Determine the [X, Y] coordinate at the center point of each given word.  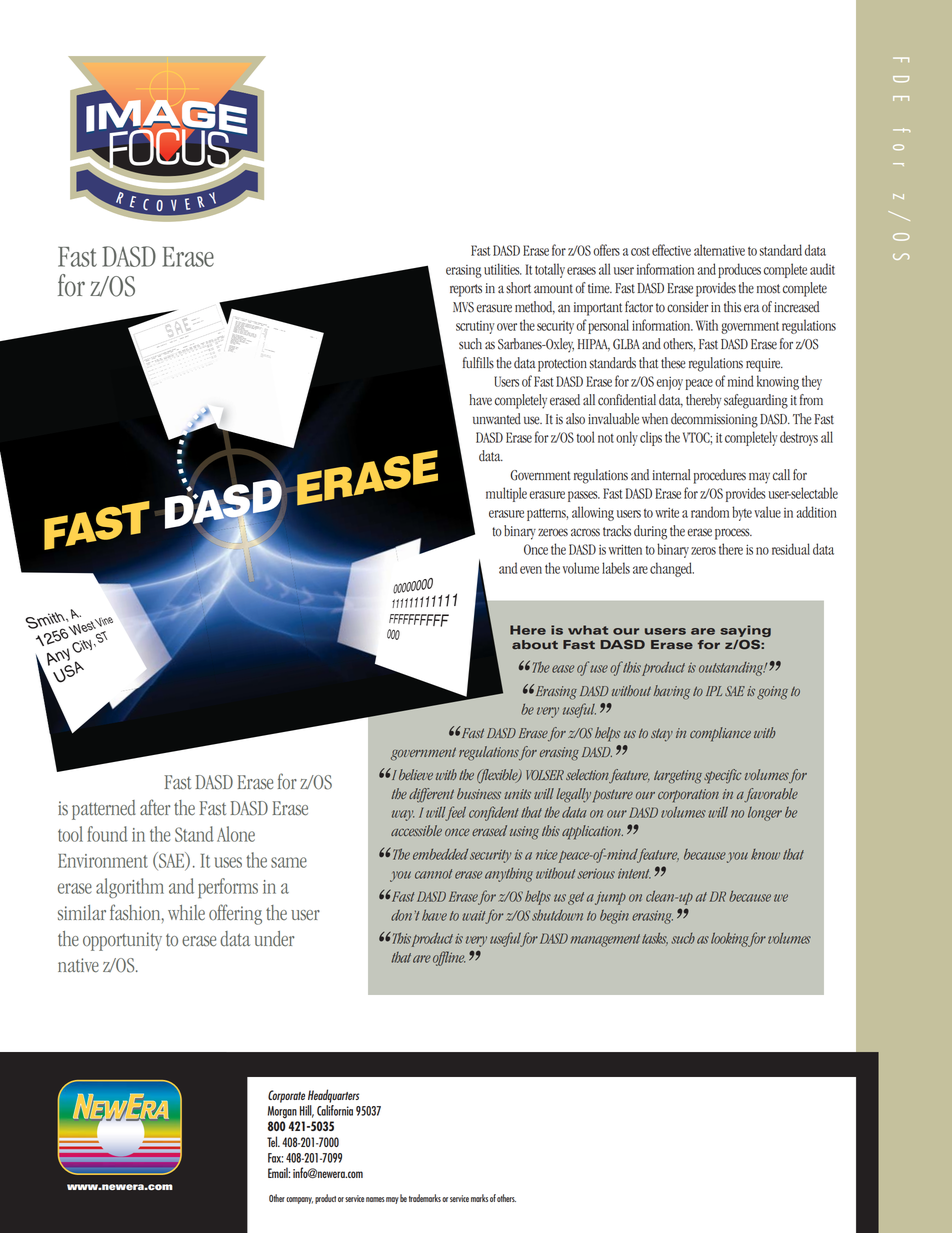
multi [499, 493]
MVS [463, 307]
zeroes [553, 532]
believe [416, 774]
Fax [275, 1158]
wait [475, 916]
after [155, 807]
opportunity [122, 941]
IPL [714, 691]
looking [731, 940]
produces [739, 270]
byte [742, 513]
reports [466, 290]
